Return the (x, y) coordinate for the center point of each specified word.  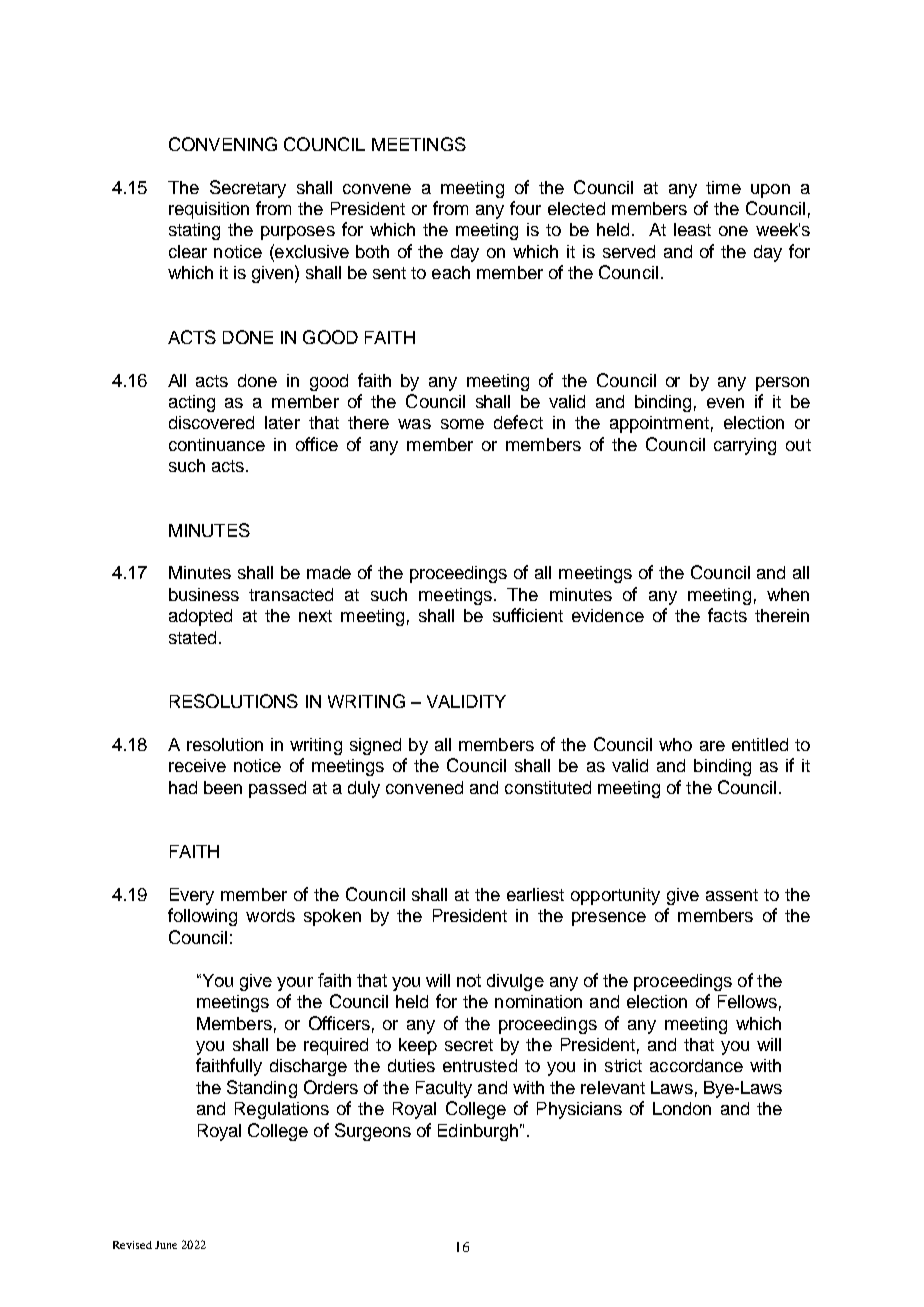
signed (375, 746)
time (723, 187)
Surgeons (373, 1132)
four (525, 208)
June (166, 1245)
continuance (217, 444)
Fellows (747, 1001)
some (462, 424)
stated (192, 637)
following (202, 917)
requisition (209, 210)
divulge (515, 982)
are (712, 746)
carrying (745, 446)
